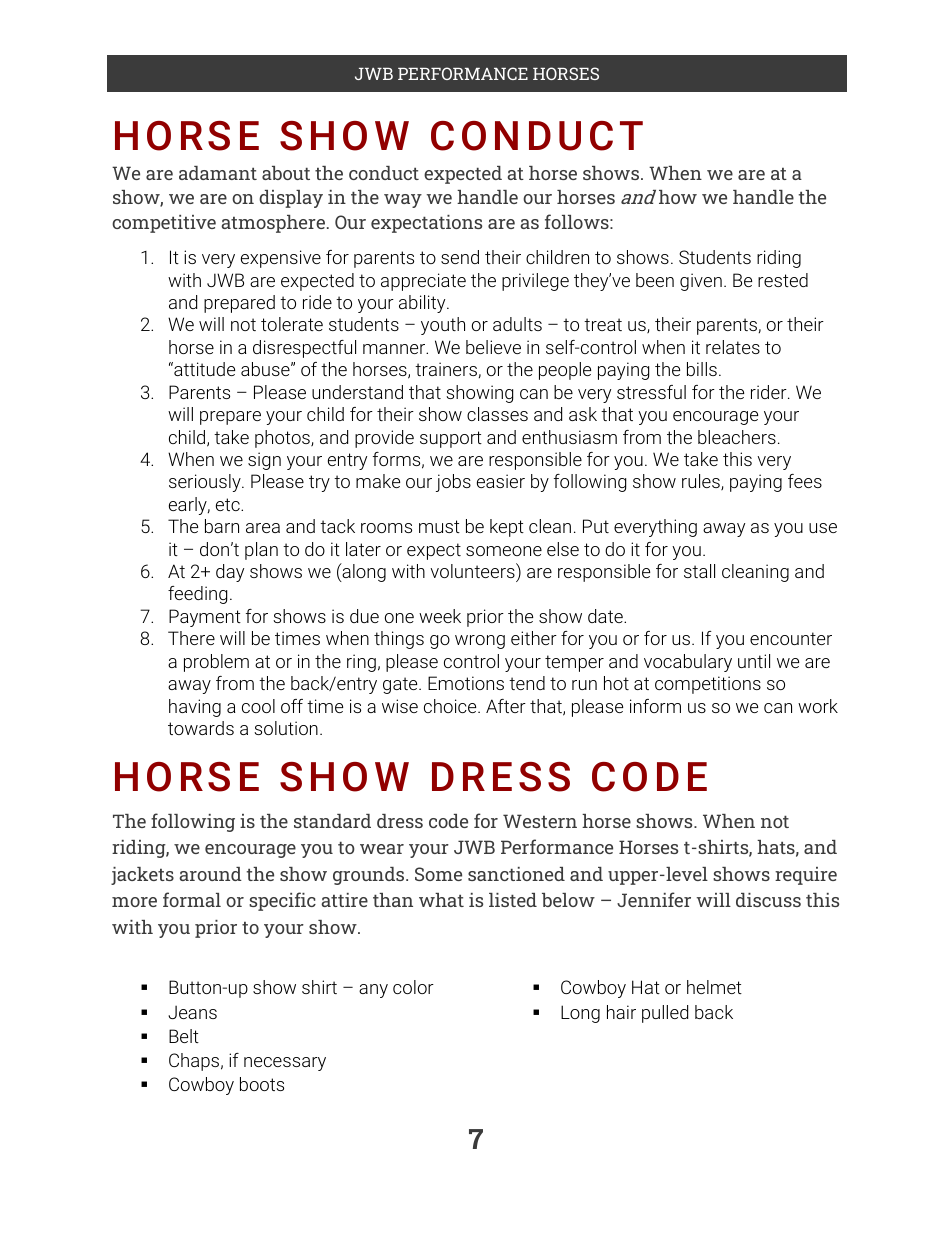  Describe the element at coordinates (655, 706) in the screenshot. I see `inform` at that location.
